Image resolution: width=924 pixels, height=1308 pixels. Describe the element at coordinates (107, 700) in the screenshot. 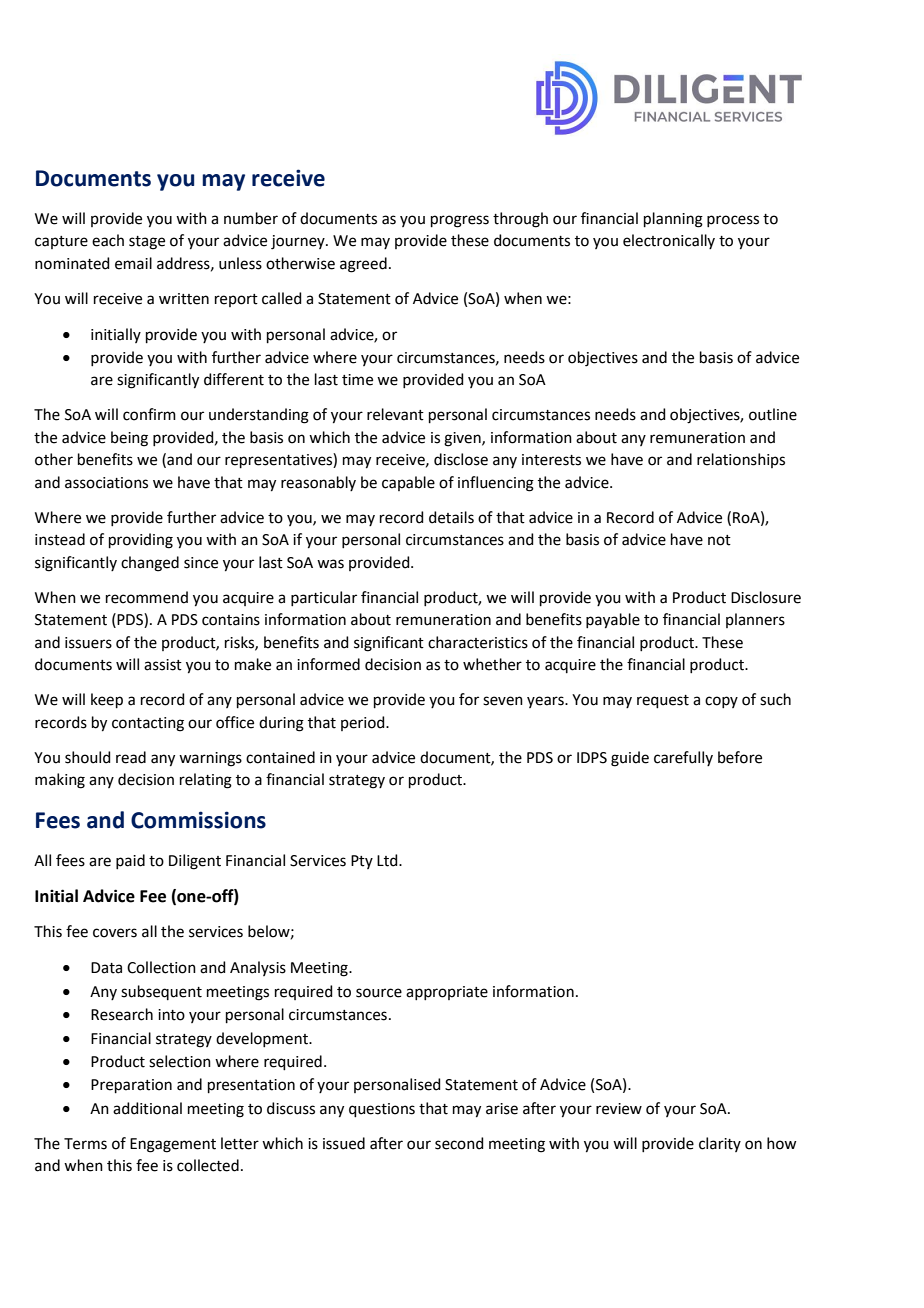

I see `keep` at that location.
